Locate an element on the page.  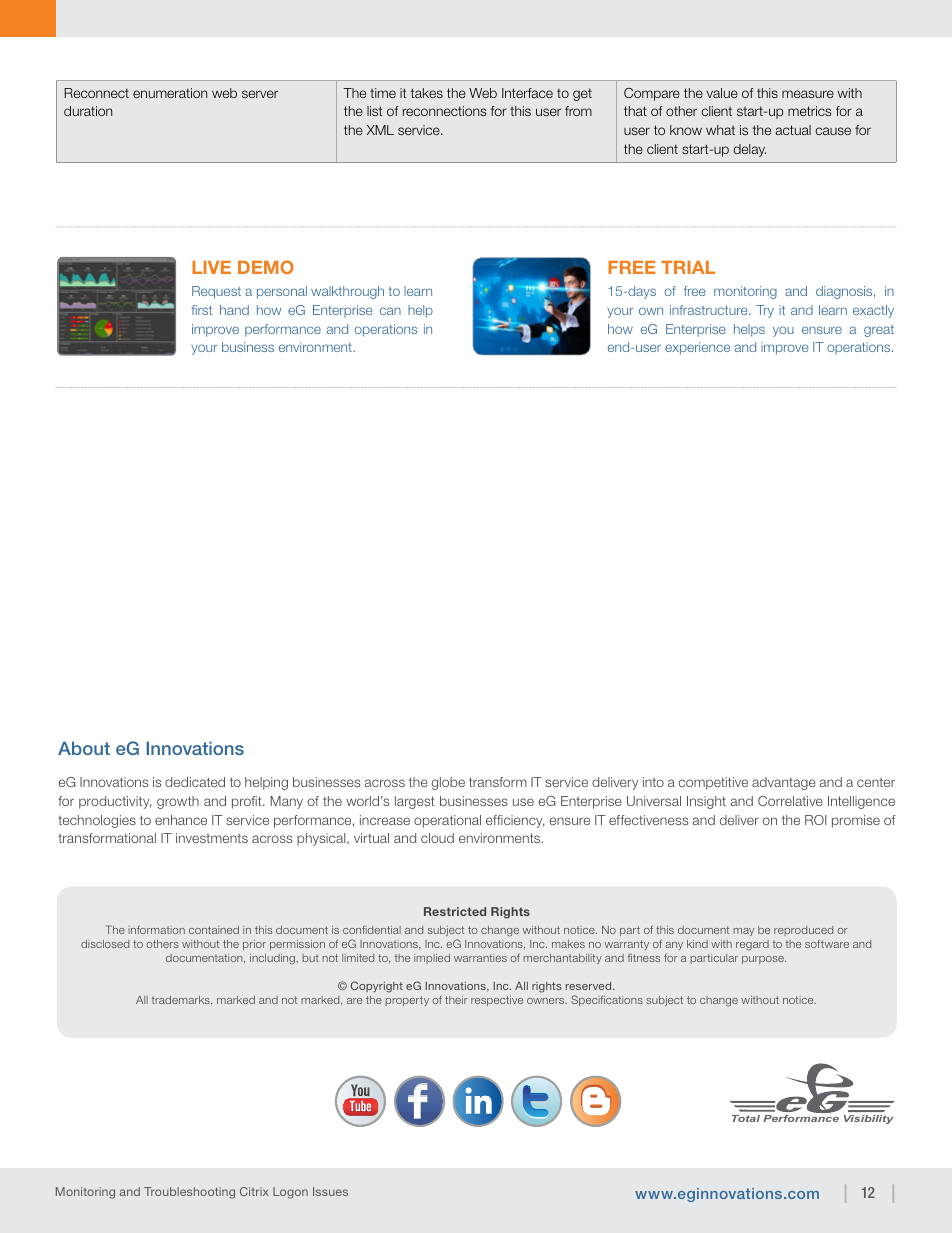
Troubleshooting is located at coordinates (189, 1193).
